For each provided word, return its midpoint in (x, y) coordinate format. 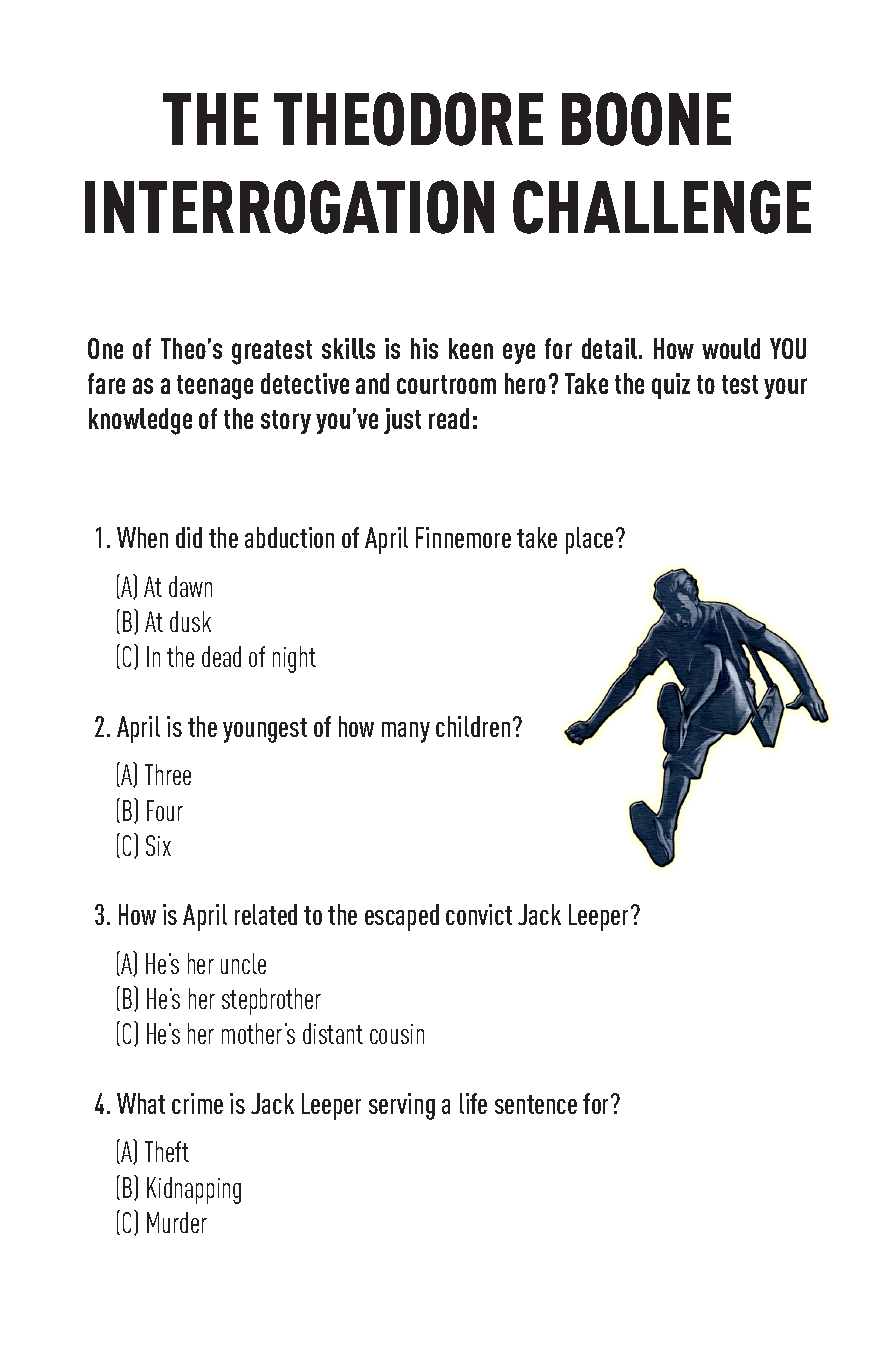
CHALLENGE (662, 207)
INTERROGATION (289, 207)
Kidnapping (194, 1190)
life (473, 1103)
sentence (536, 1104)
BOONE (646, 119)
